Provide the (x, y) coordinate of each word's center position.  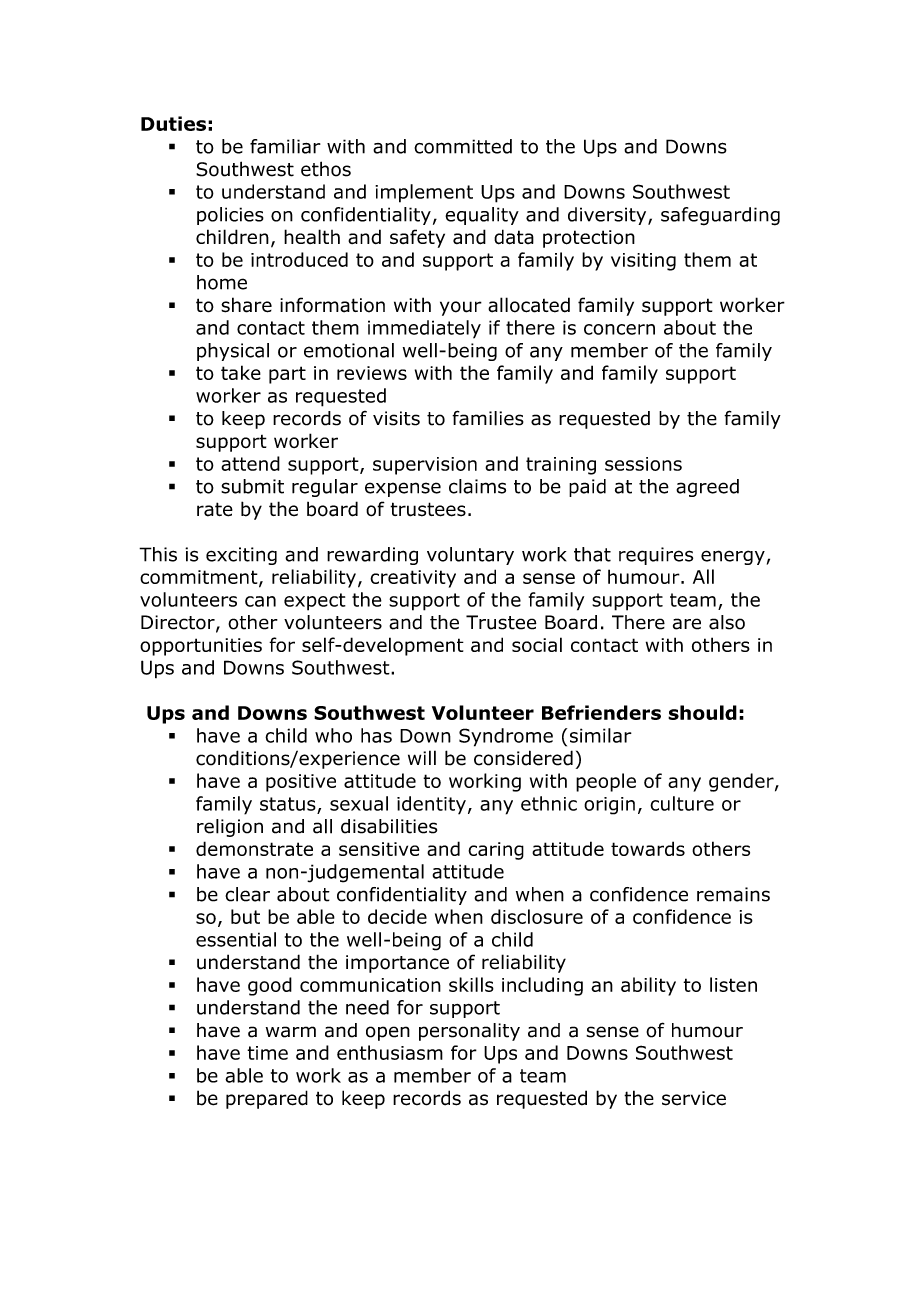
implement (424, 193)
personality (469, 1032)
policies (230, 216)
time (267, 1053)
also (727, 622)
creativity (413, 579)
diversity (608, 216)
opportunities (201, 647)
